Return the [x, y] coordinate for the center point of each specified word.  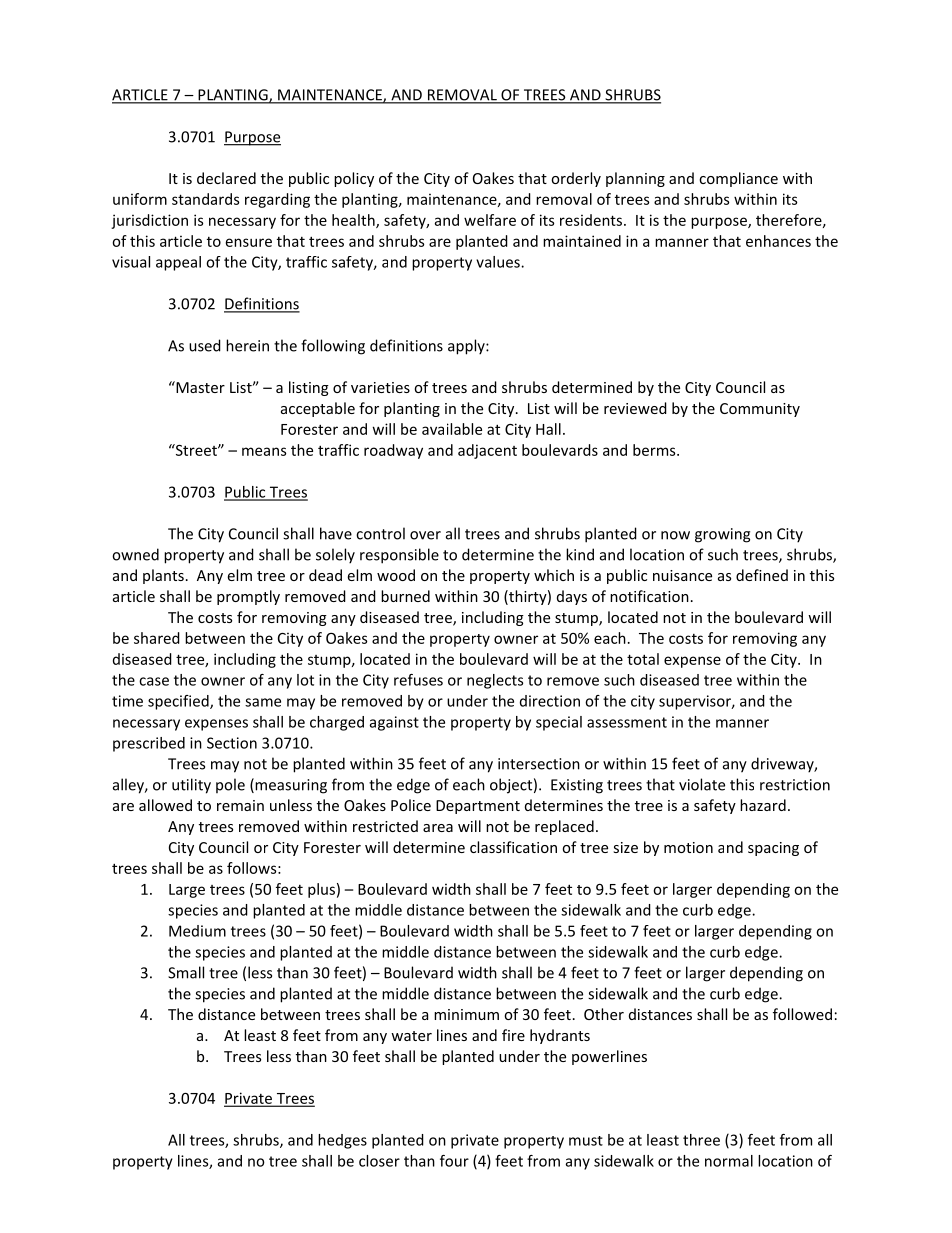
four [454, 1161]
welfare [490, 220]
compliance [738, 179]
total [643, 659]
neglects [495, 681]
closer [379, 1161]
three [701, 1140]
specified [179, 702]
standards [205, 199]
